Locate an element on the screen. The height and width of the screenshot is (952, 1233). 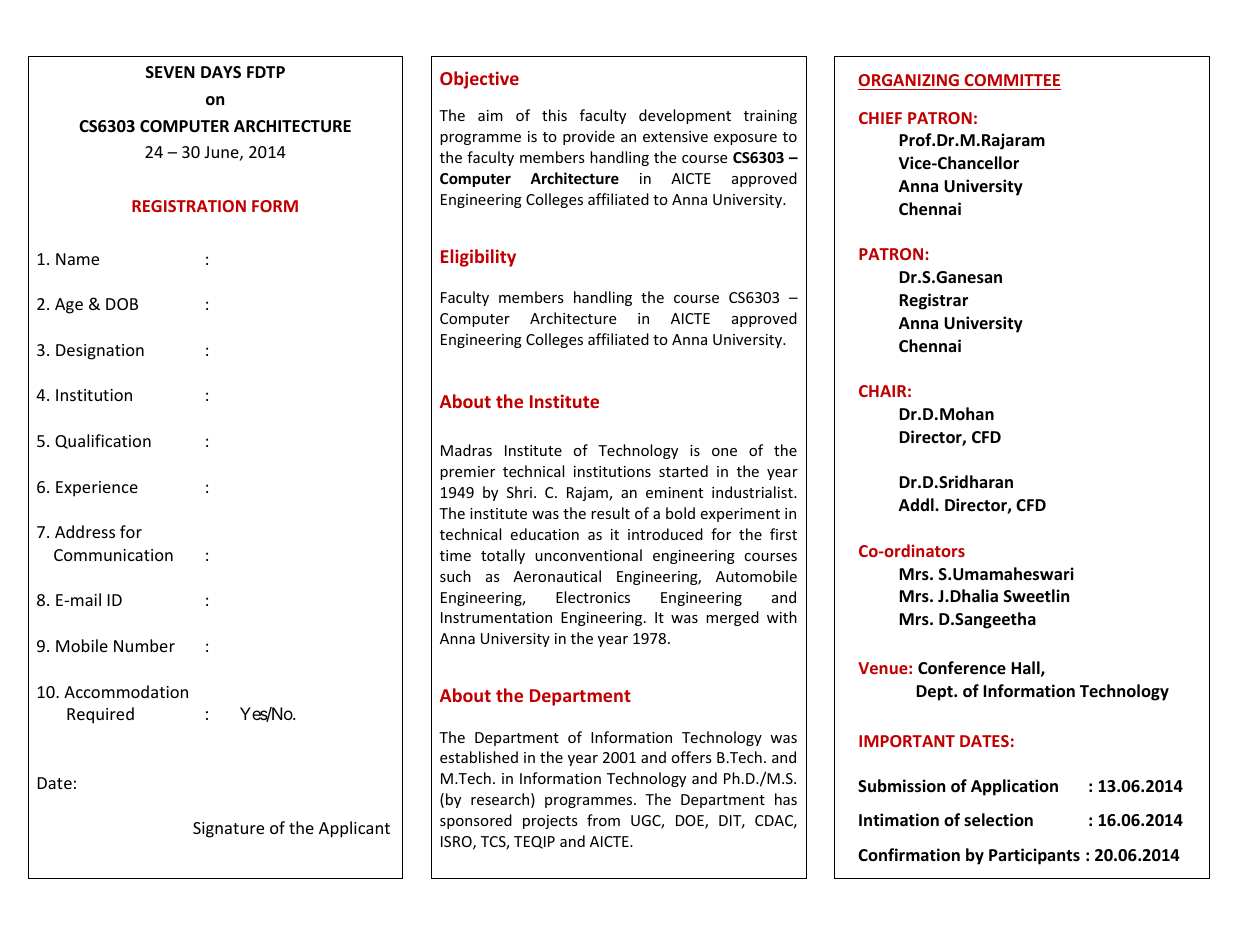
Signature is located at coordinates (228, 830).
